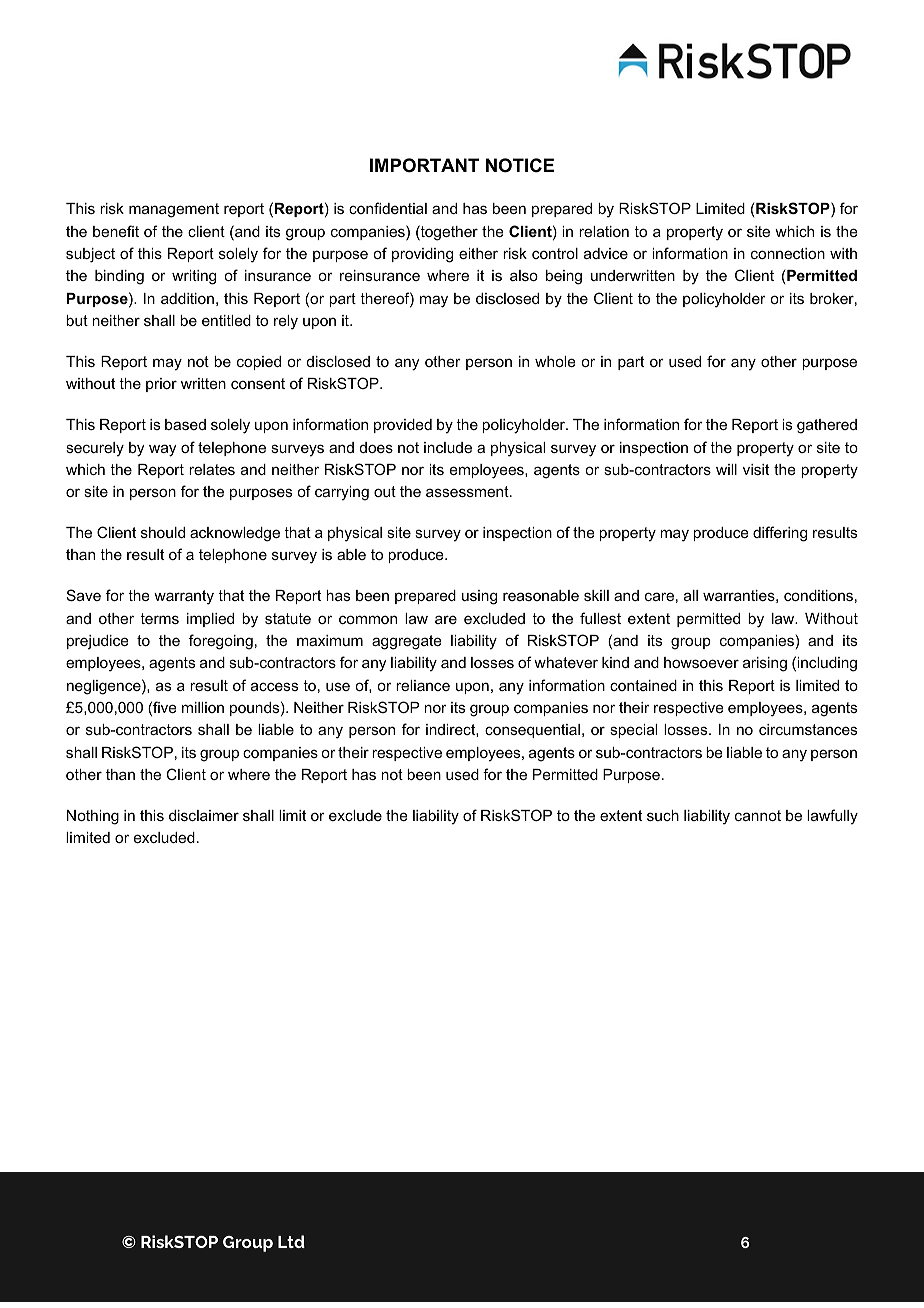 The height and width of the screenshot is (1308, 924). Describe the element at coordinates (765, 664) in the screenshot. I see `arising` at that location.
